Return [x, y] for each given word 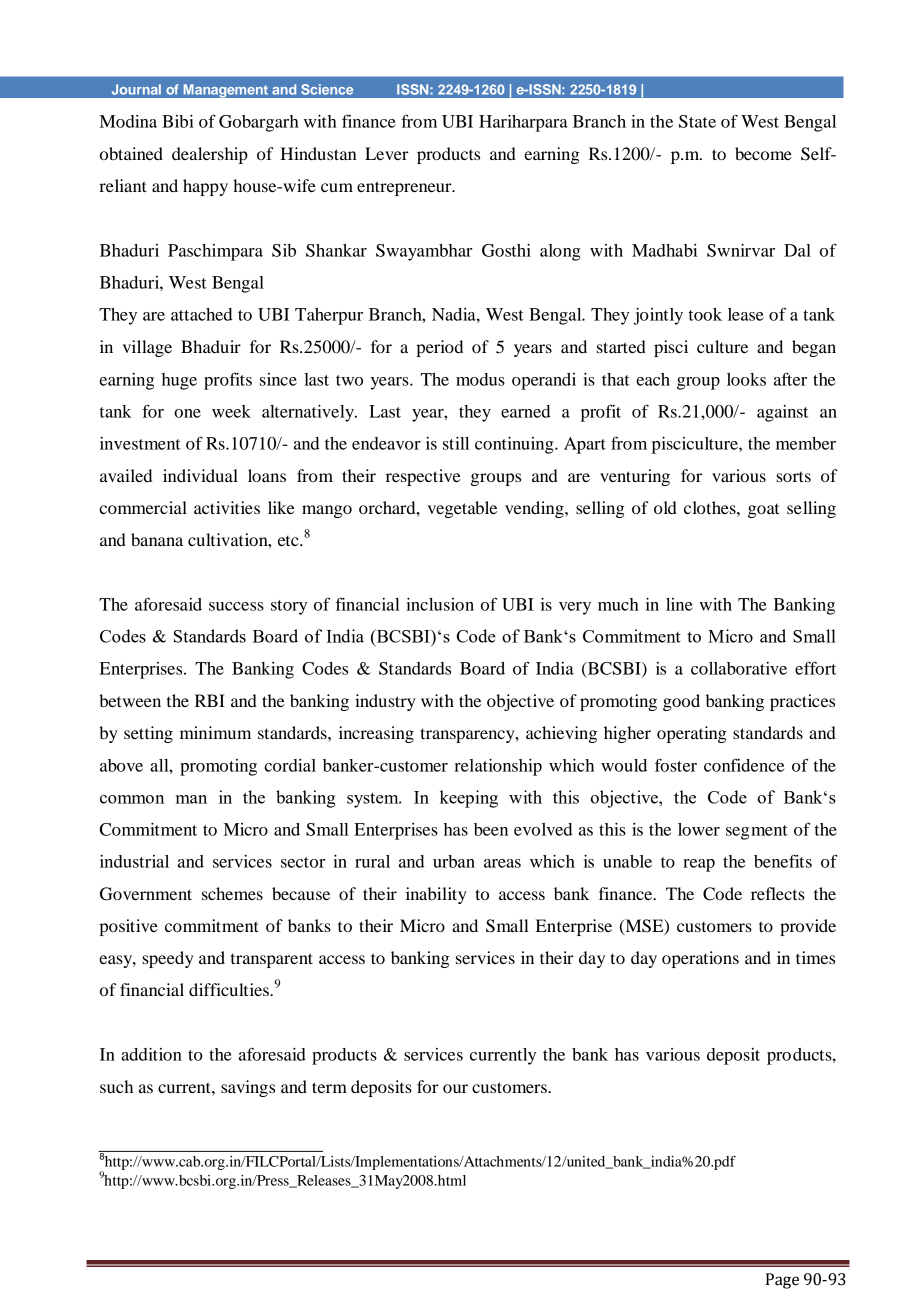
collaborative [739, 668]
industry [385, 702]
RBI [210, 700]
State [697, 121]
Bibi [178, 121]
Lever [387, 153]
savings [248, 1088]
